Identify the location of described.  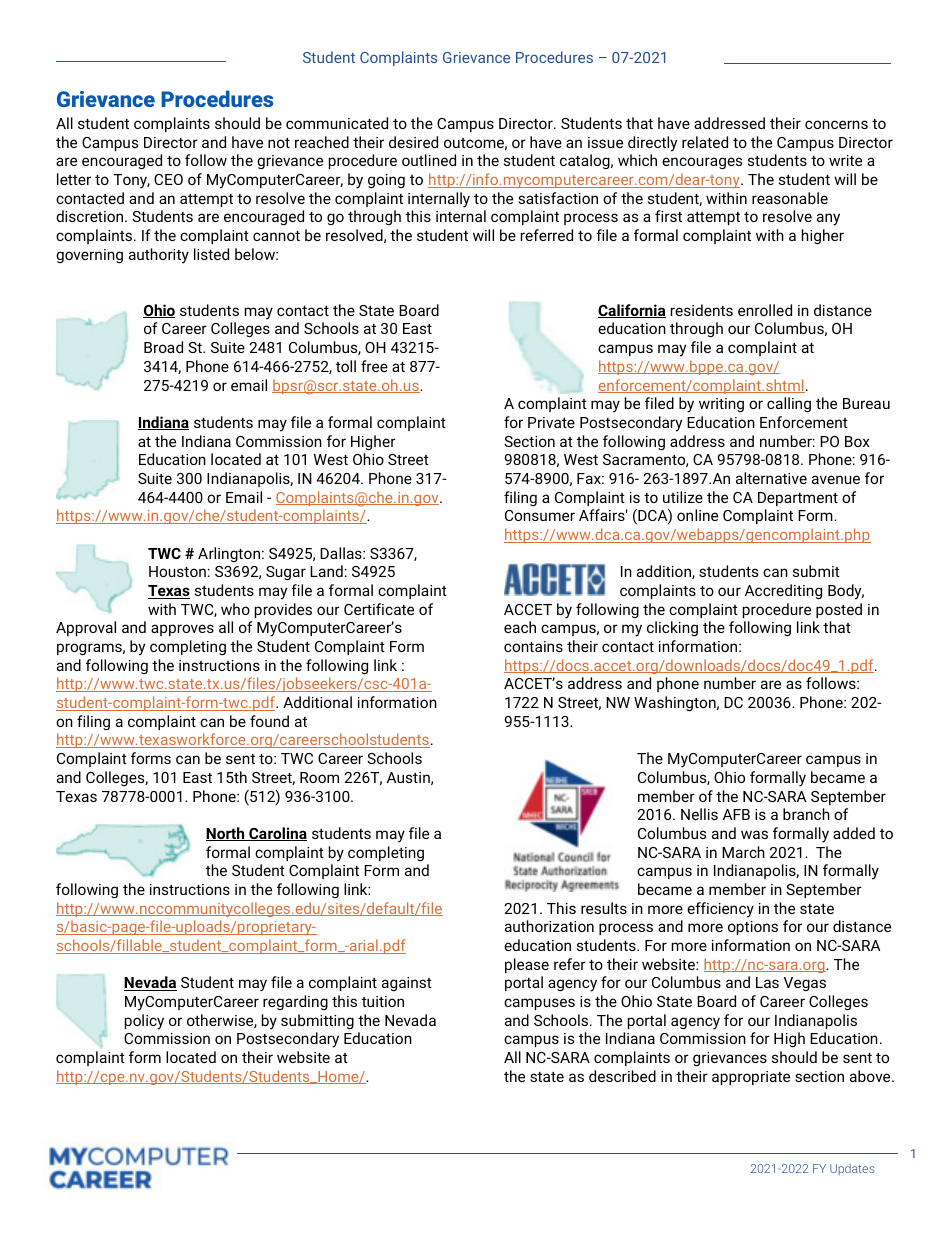
(622, 1076).
